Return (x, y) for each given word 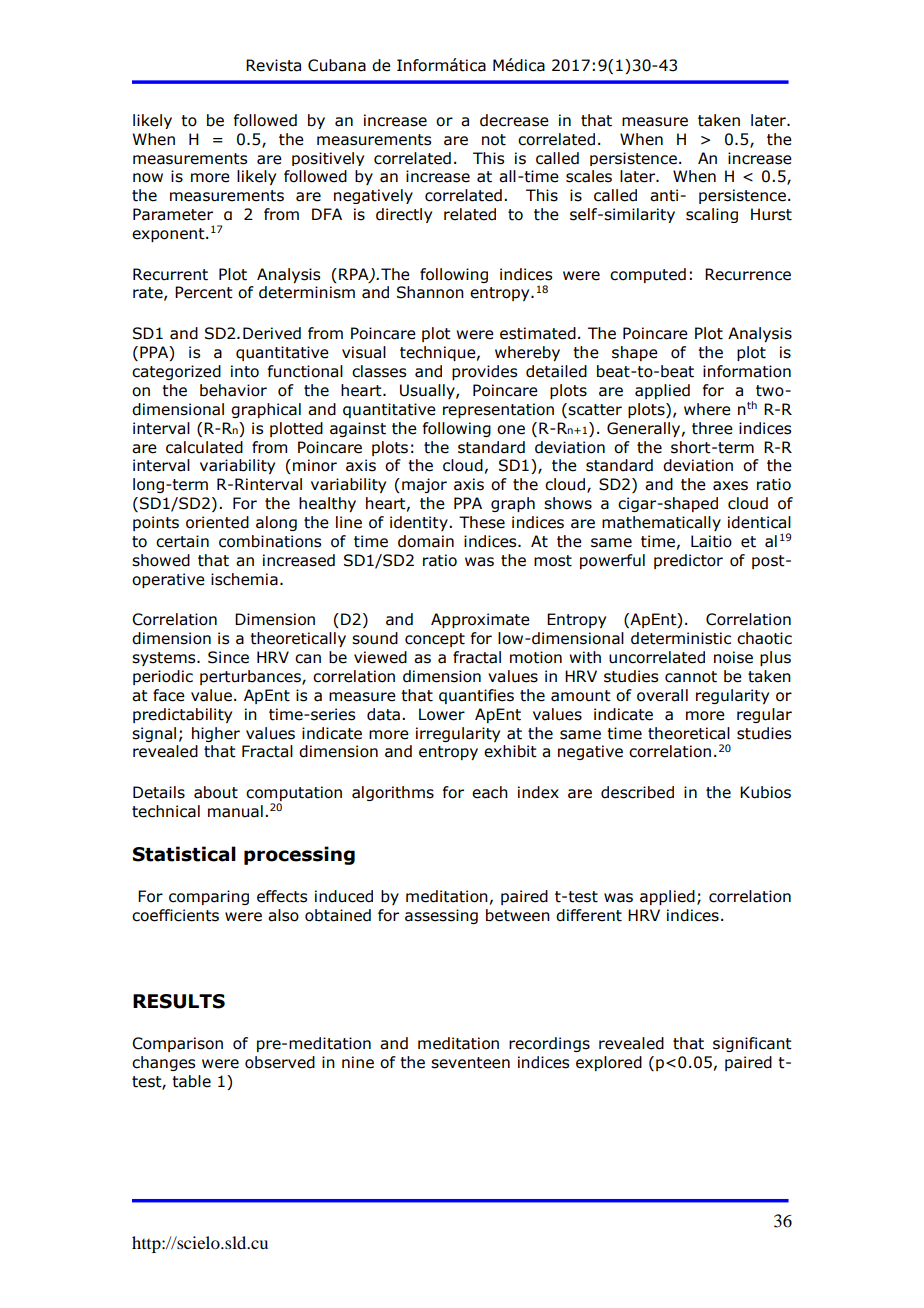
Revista (273, 65)
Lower (442, 714)
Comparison (177, 1044)
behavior (233, 390)
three (712, 428)
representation (498, 410)
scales (589, 176)
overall (662, 695)
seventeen (470, 1063)
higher (216, 734)
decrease (514, 120)
